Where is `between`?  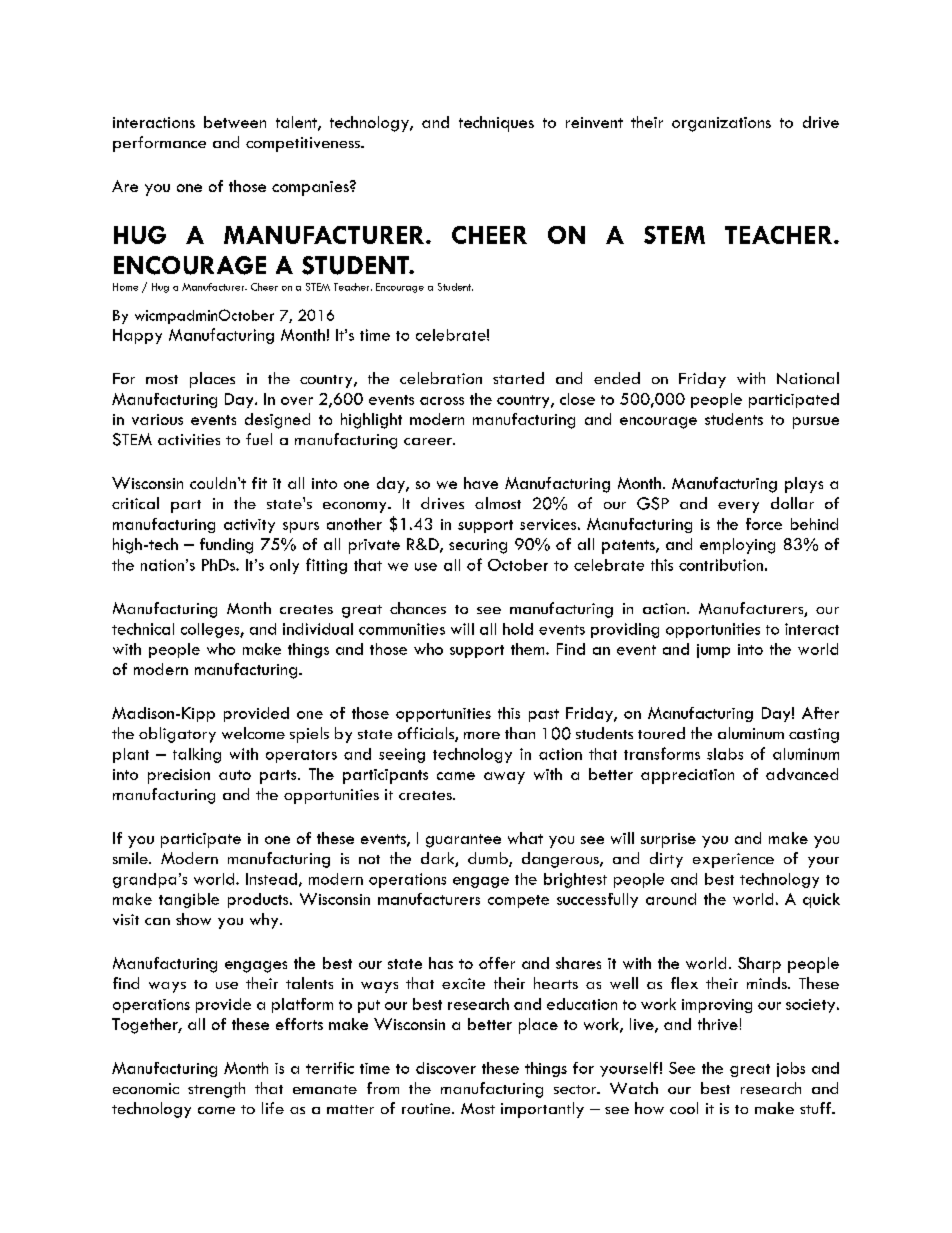 between is located at coordinates (235, 122).
